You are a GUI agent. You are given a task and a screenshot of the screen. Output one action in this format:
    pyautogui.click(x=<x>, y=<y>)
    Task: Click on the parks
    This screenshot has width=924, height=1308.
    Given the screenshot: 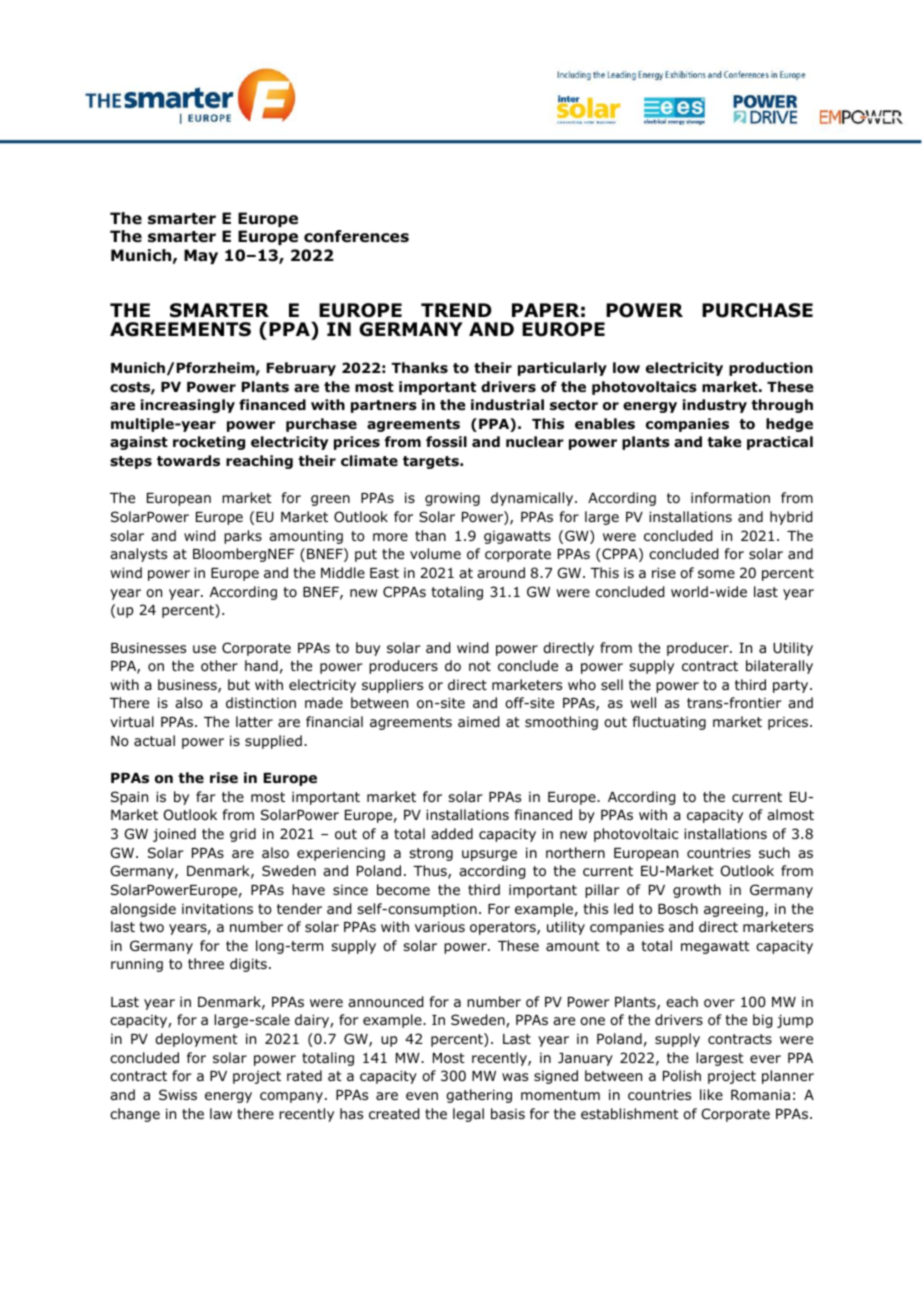 What is the action you would take?
    pyautogui.click(x=243, y=537)
